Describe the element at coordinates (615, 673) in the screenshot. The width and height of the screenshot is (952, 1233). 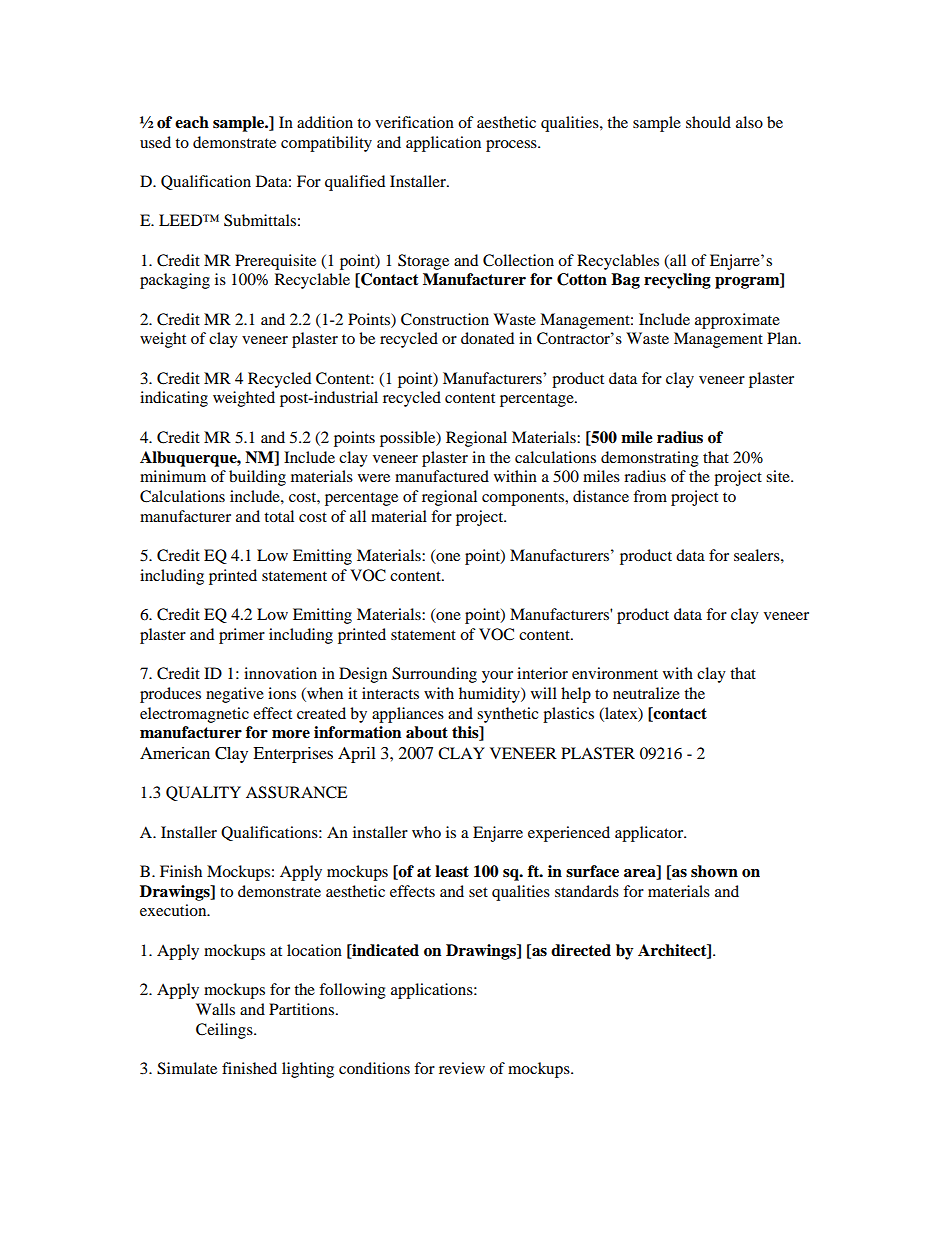
I see `environment` at that location.
